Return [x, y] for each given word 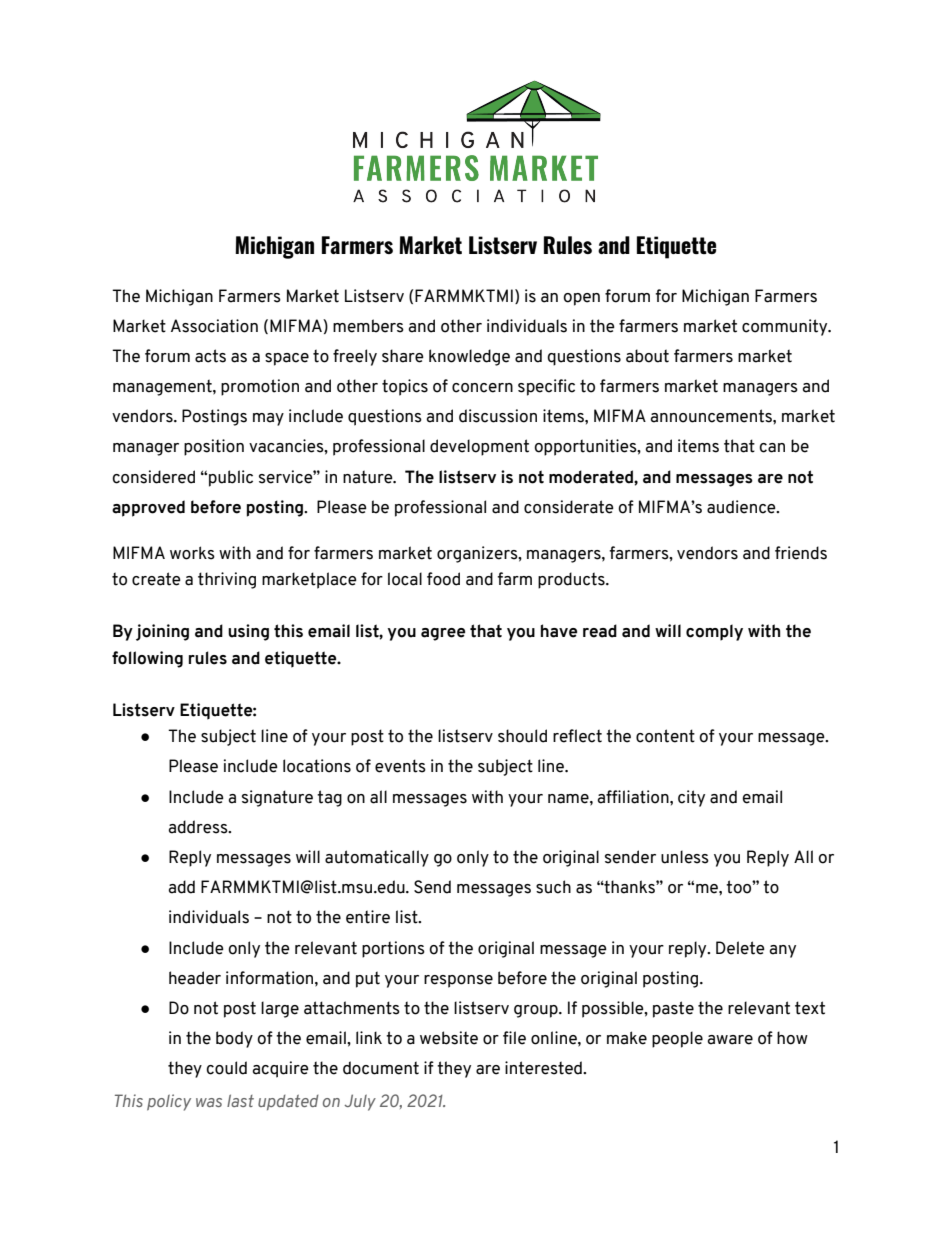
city [691, 798]
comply [714, 632]
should [522, 736]
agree [443, 634]
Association [214, 326]
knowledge [469, 357]
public [231, 478]
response [458, 981]
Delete [740, 948]
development [479, 447]
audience [742, 507]
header [195, 978]
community [786, 327]
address [199, 827]
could [226, 1068]
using [248, 632]
